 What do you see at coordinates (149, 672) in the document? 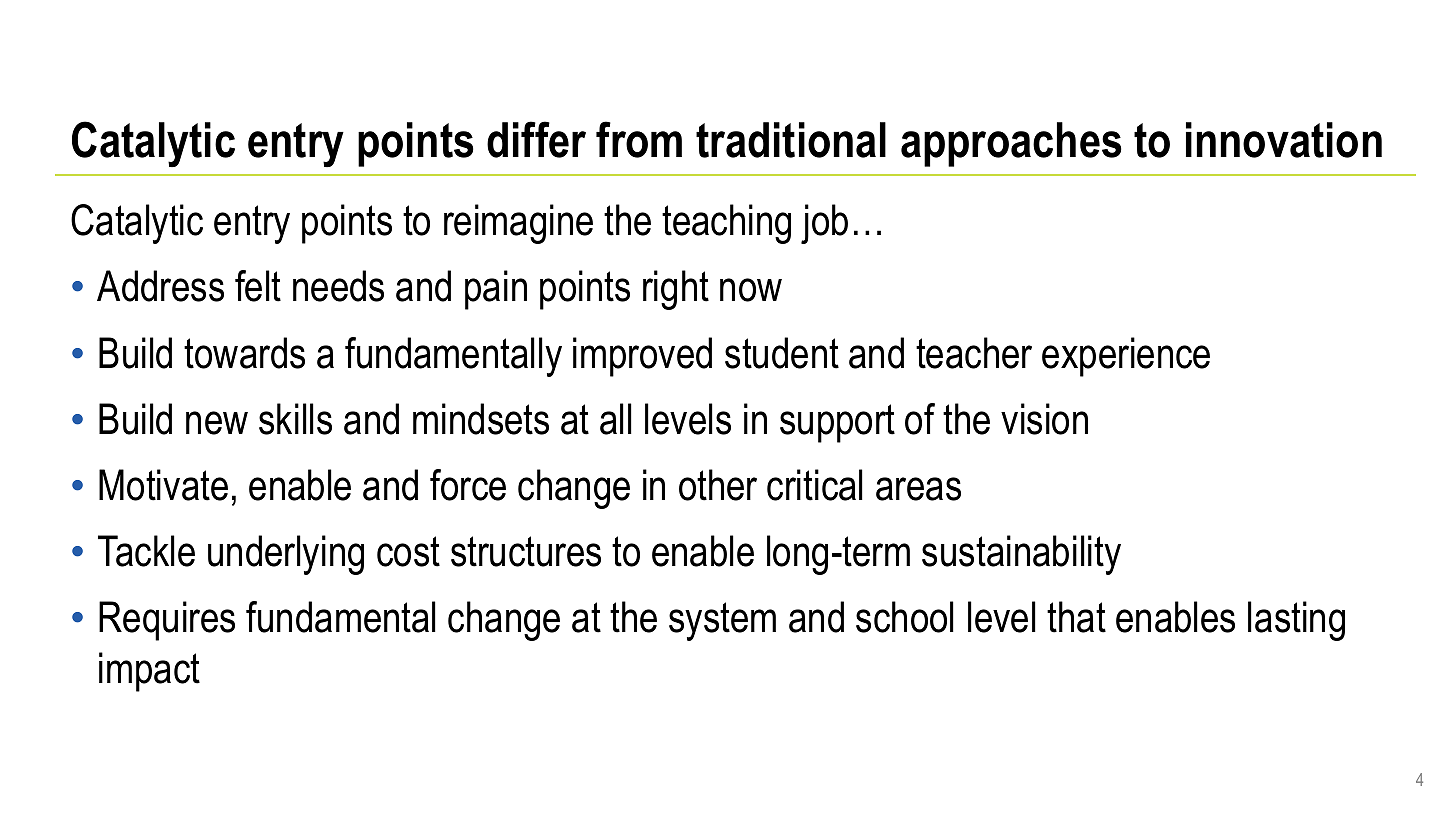
I see `impact` at bounding box center [149, 672].
